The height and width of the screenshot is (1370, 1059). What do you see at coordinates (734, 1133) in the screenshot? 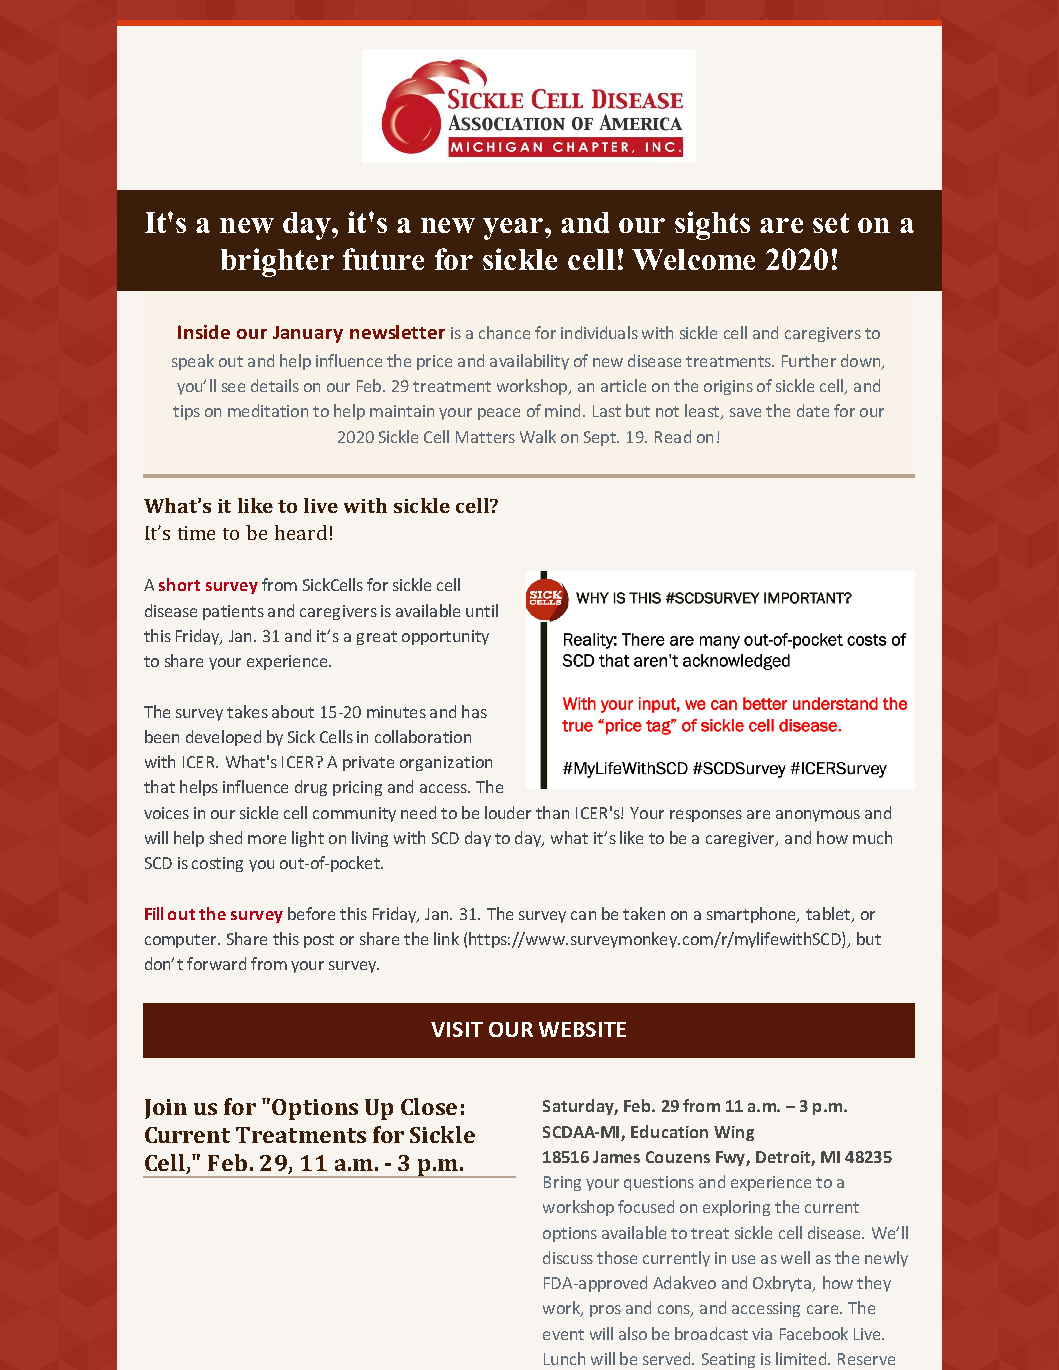
I see `Wing` at bounding box center [734, 1133].
